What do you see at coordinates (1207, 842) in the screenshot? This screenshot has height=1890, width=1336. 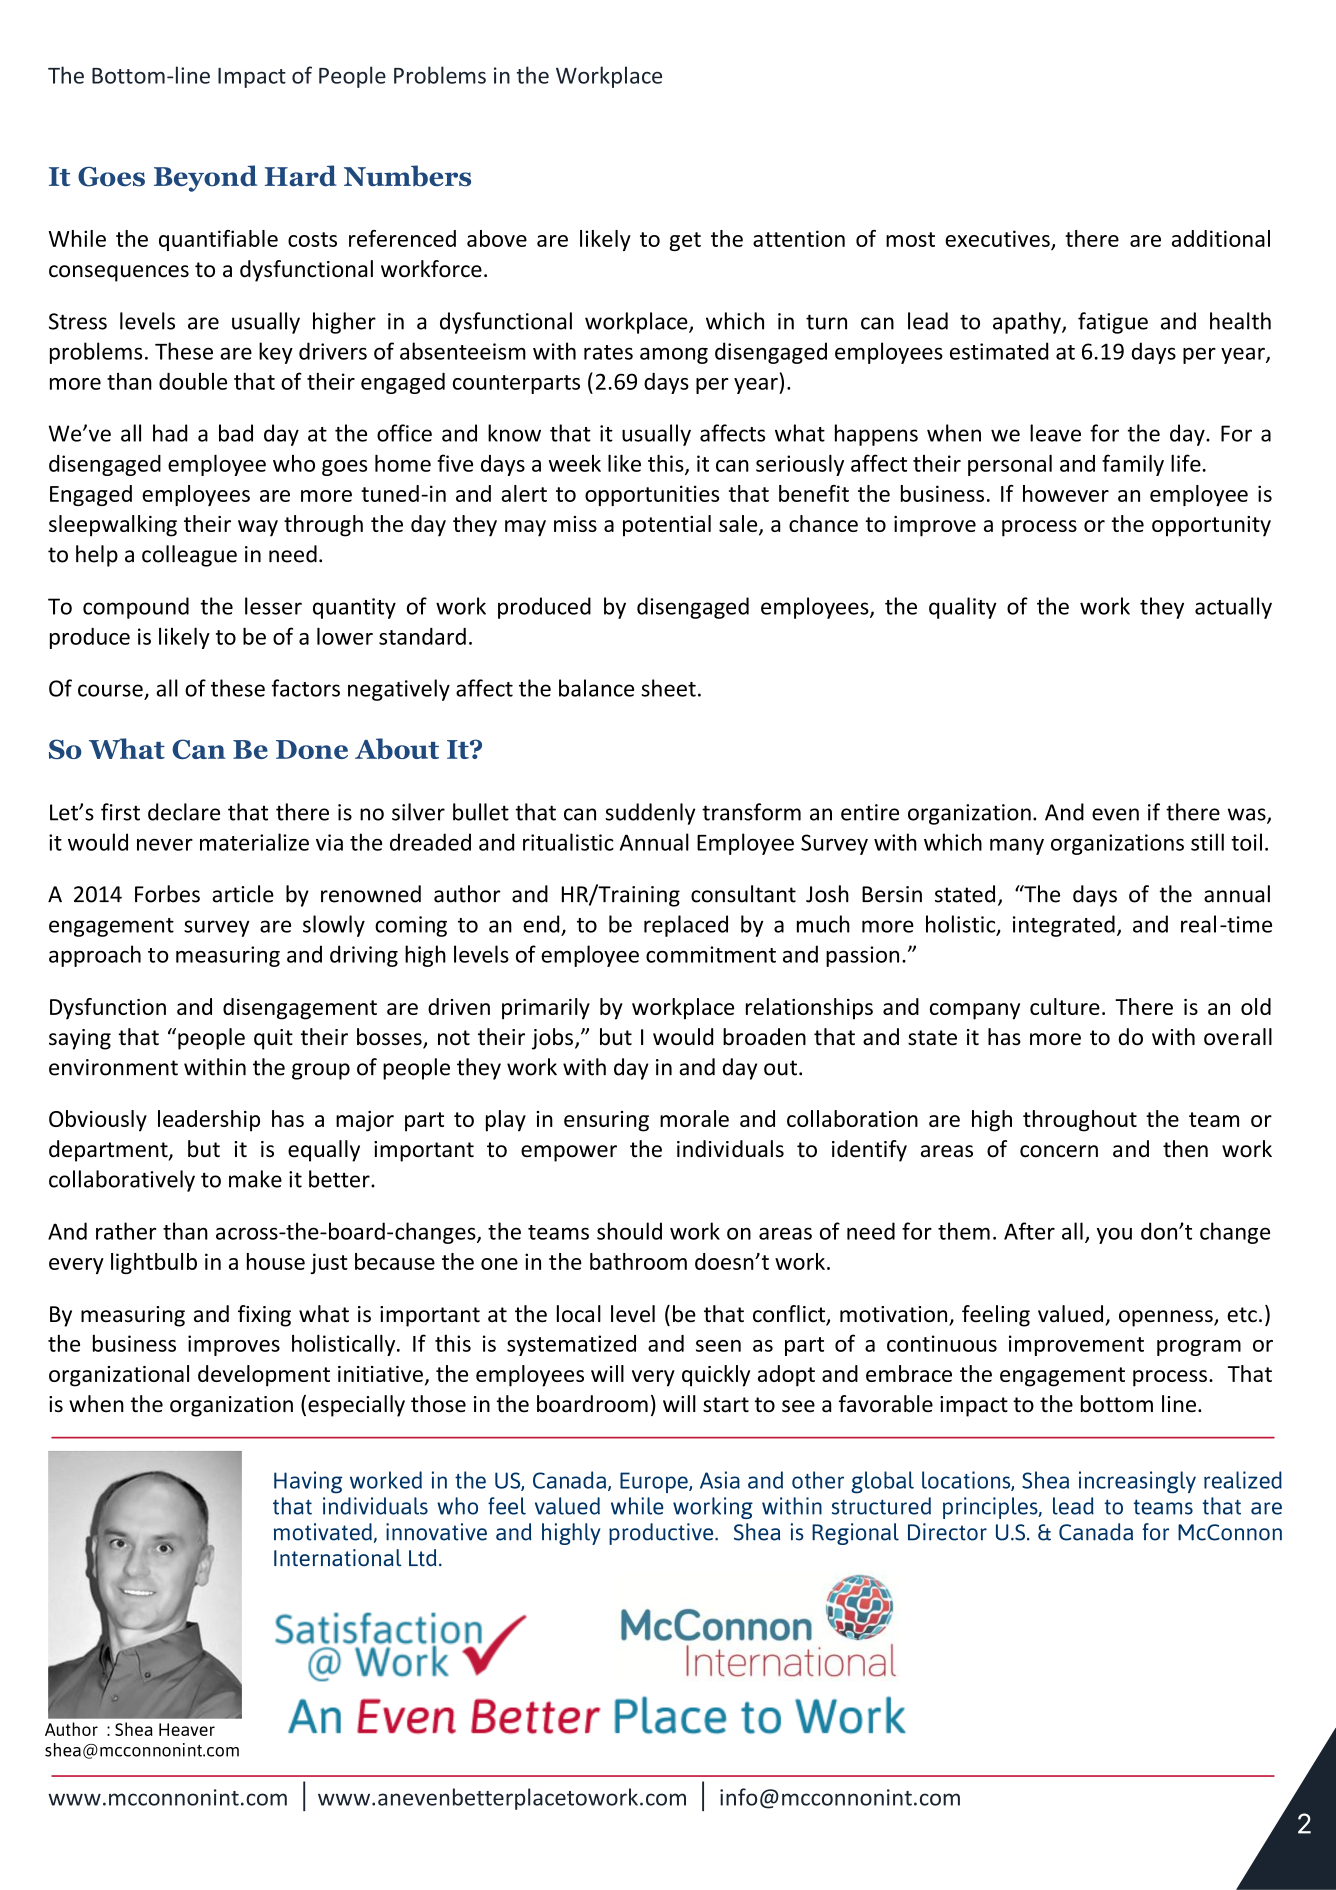 I see `still` at bounding box center [1207, 842].
